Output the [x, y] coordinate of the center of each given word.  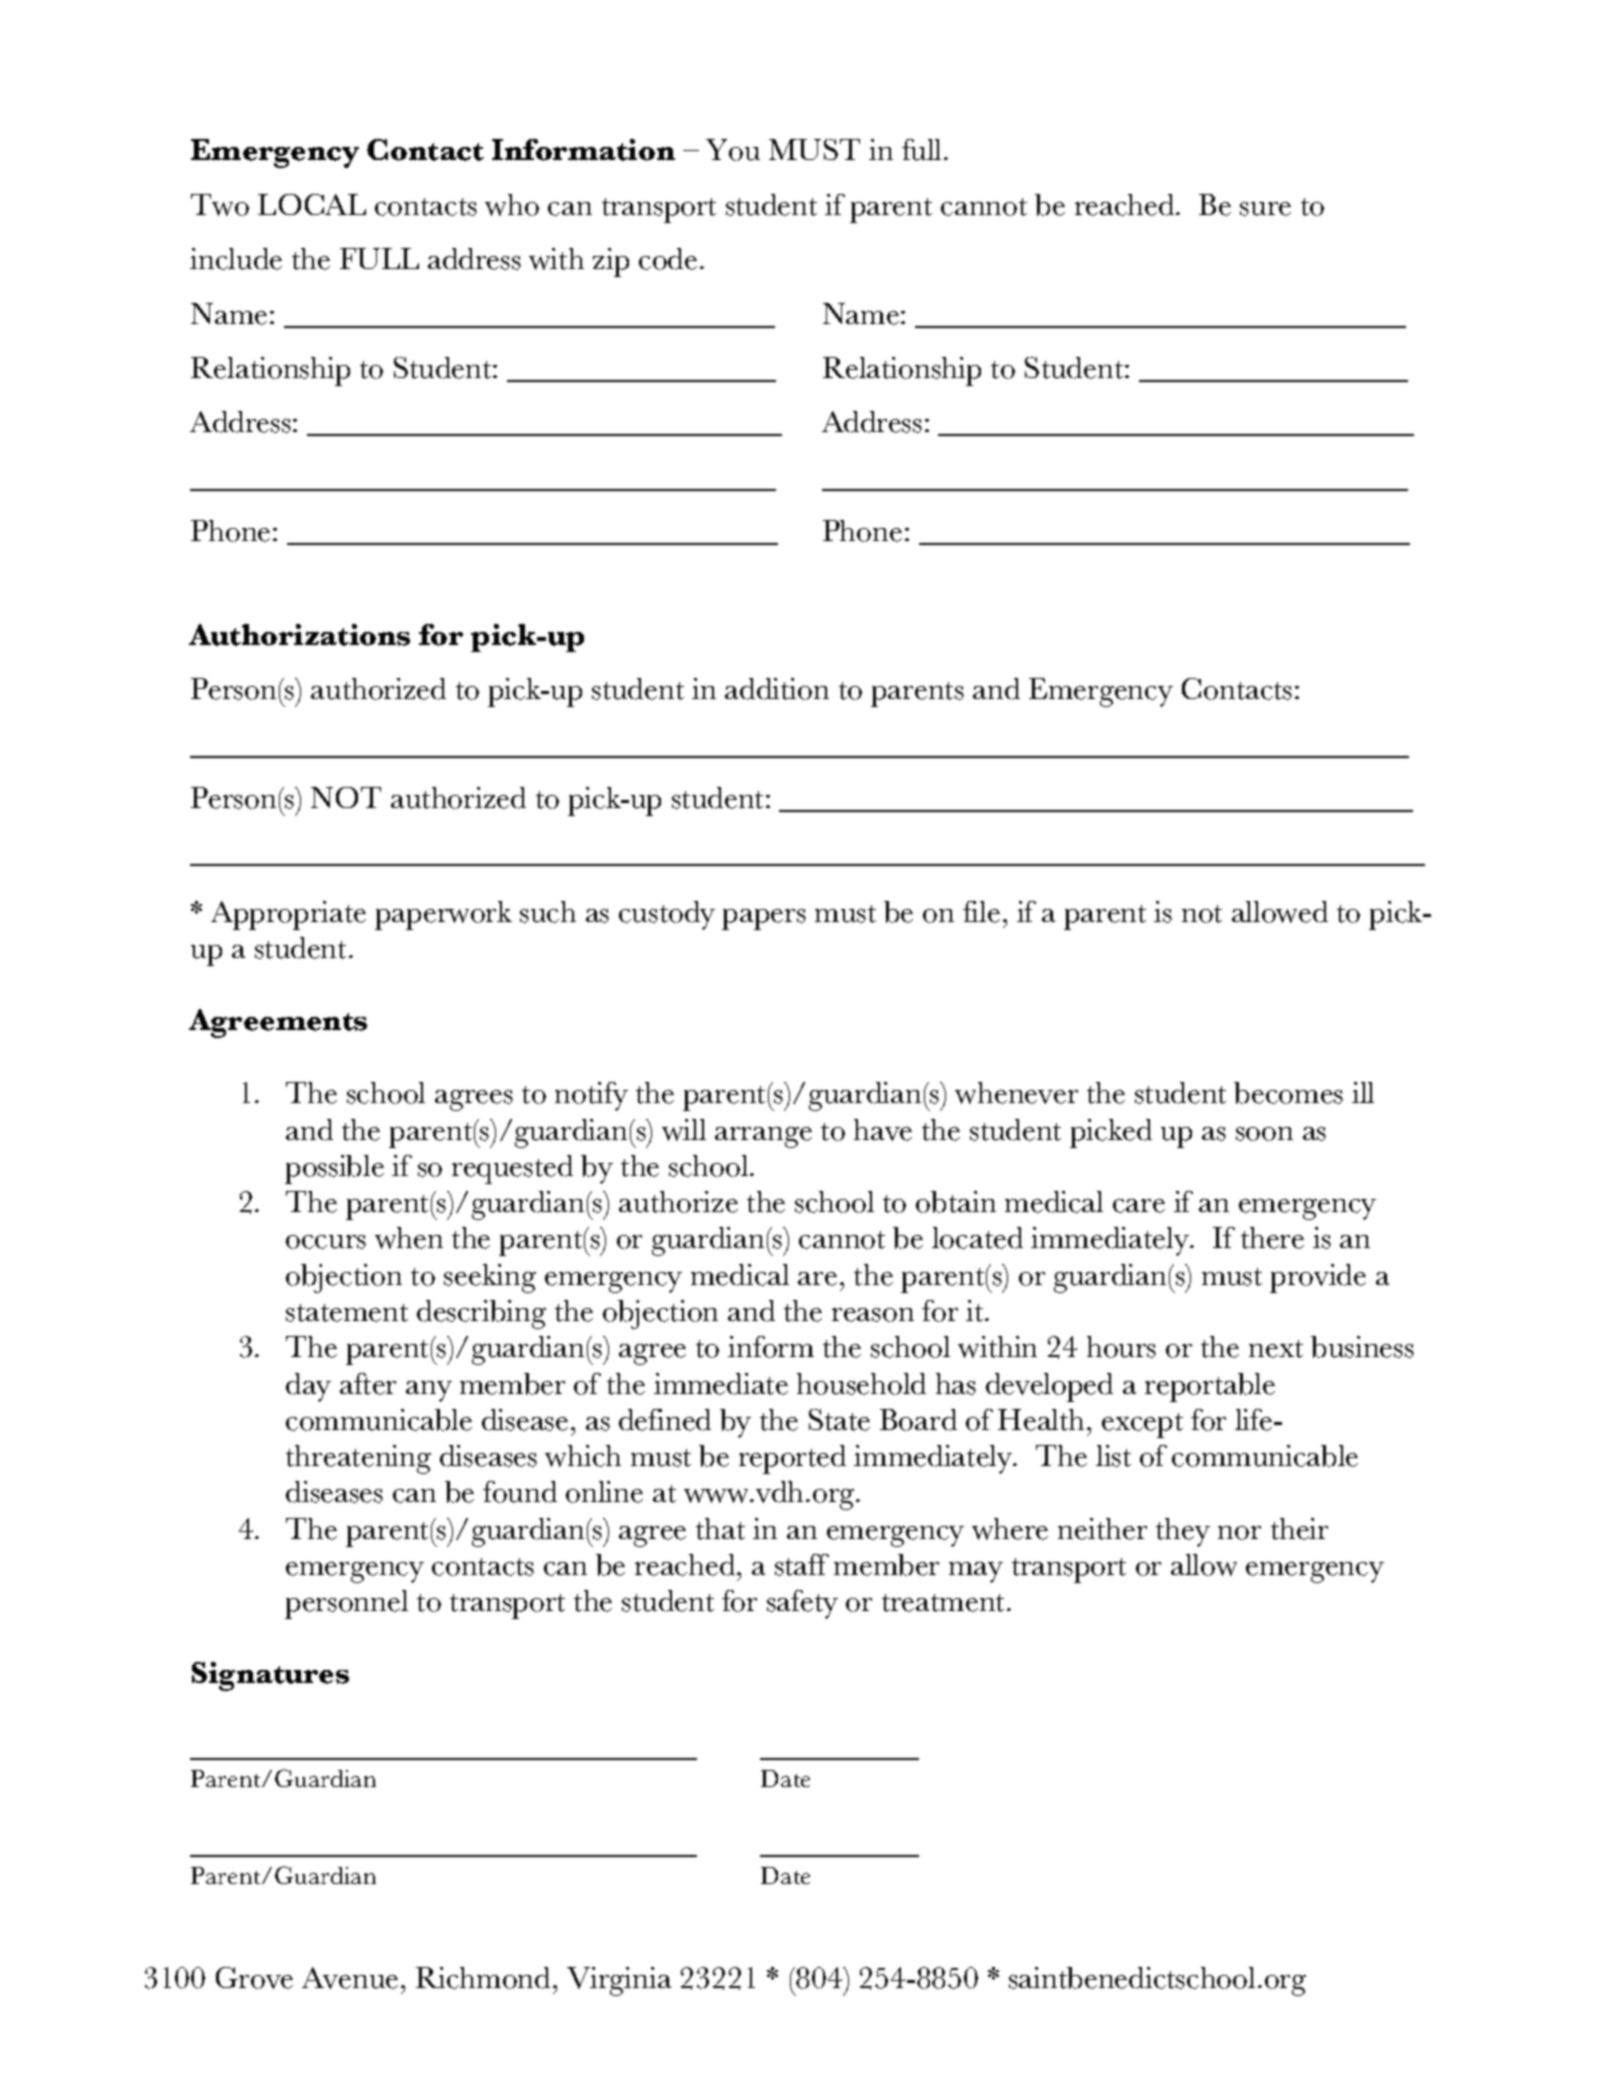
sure [1265, 209]
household [861, 1384]
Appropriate [288, 915]
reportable [1210, 1387]
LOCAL [312, 204]
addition [777, 689]
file [981, 912]
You [733, 150]
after [368, 1384]
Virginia [619, 1981]
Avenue [350, 1978]
